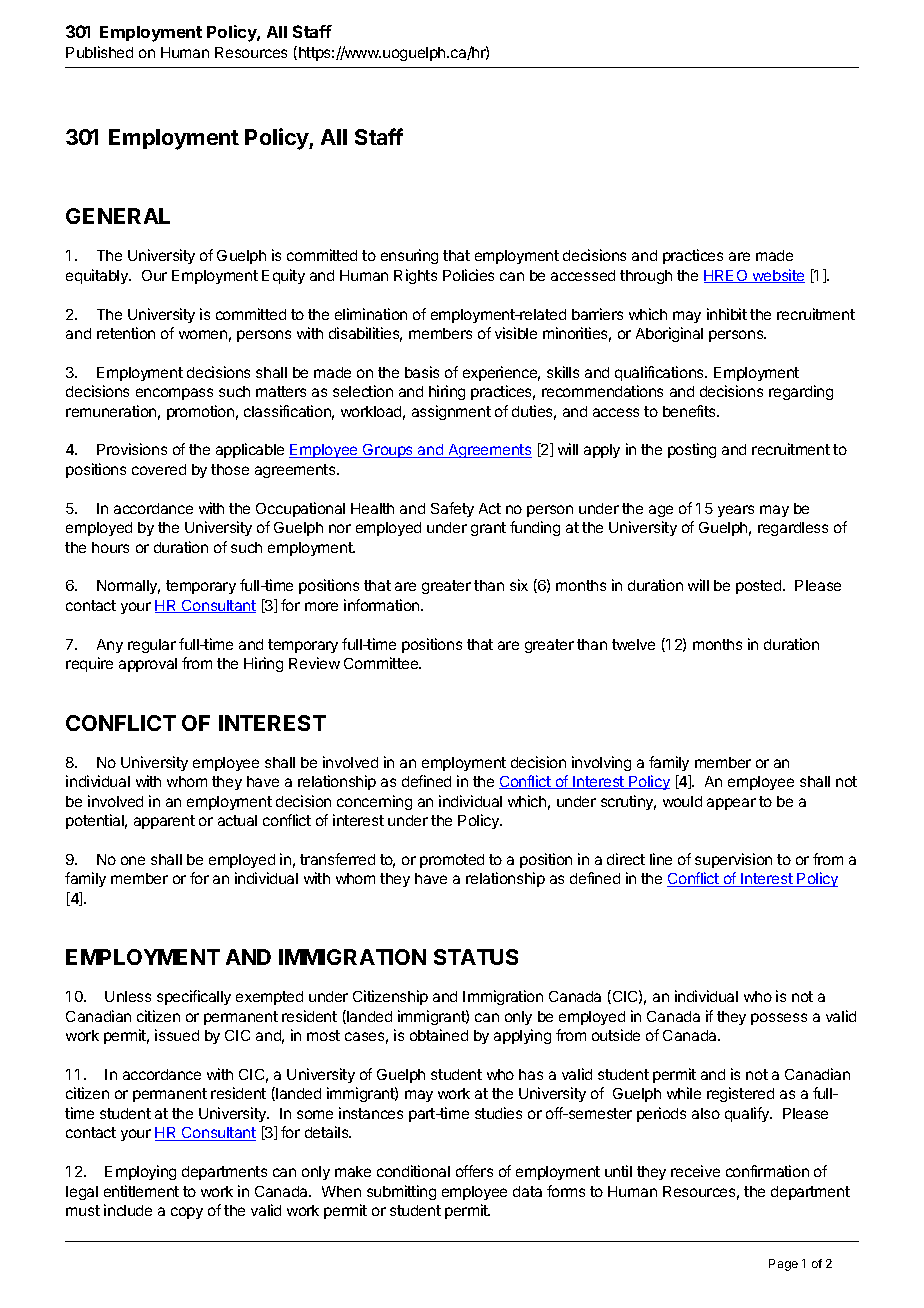 The height and width of the document is (1308, 924). Describe the element at coordinates (194, 997) in the document. I see `specifically` at that location.
